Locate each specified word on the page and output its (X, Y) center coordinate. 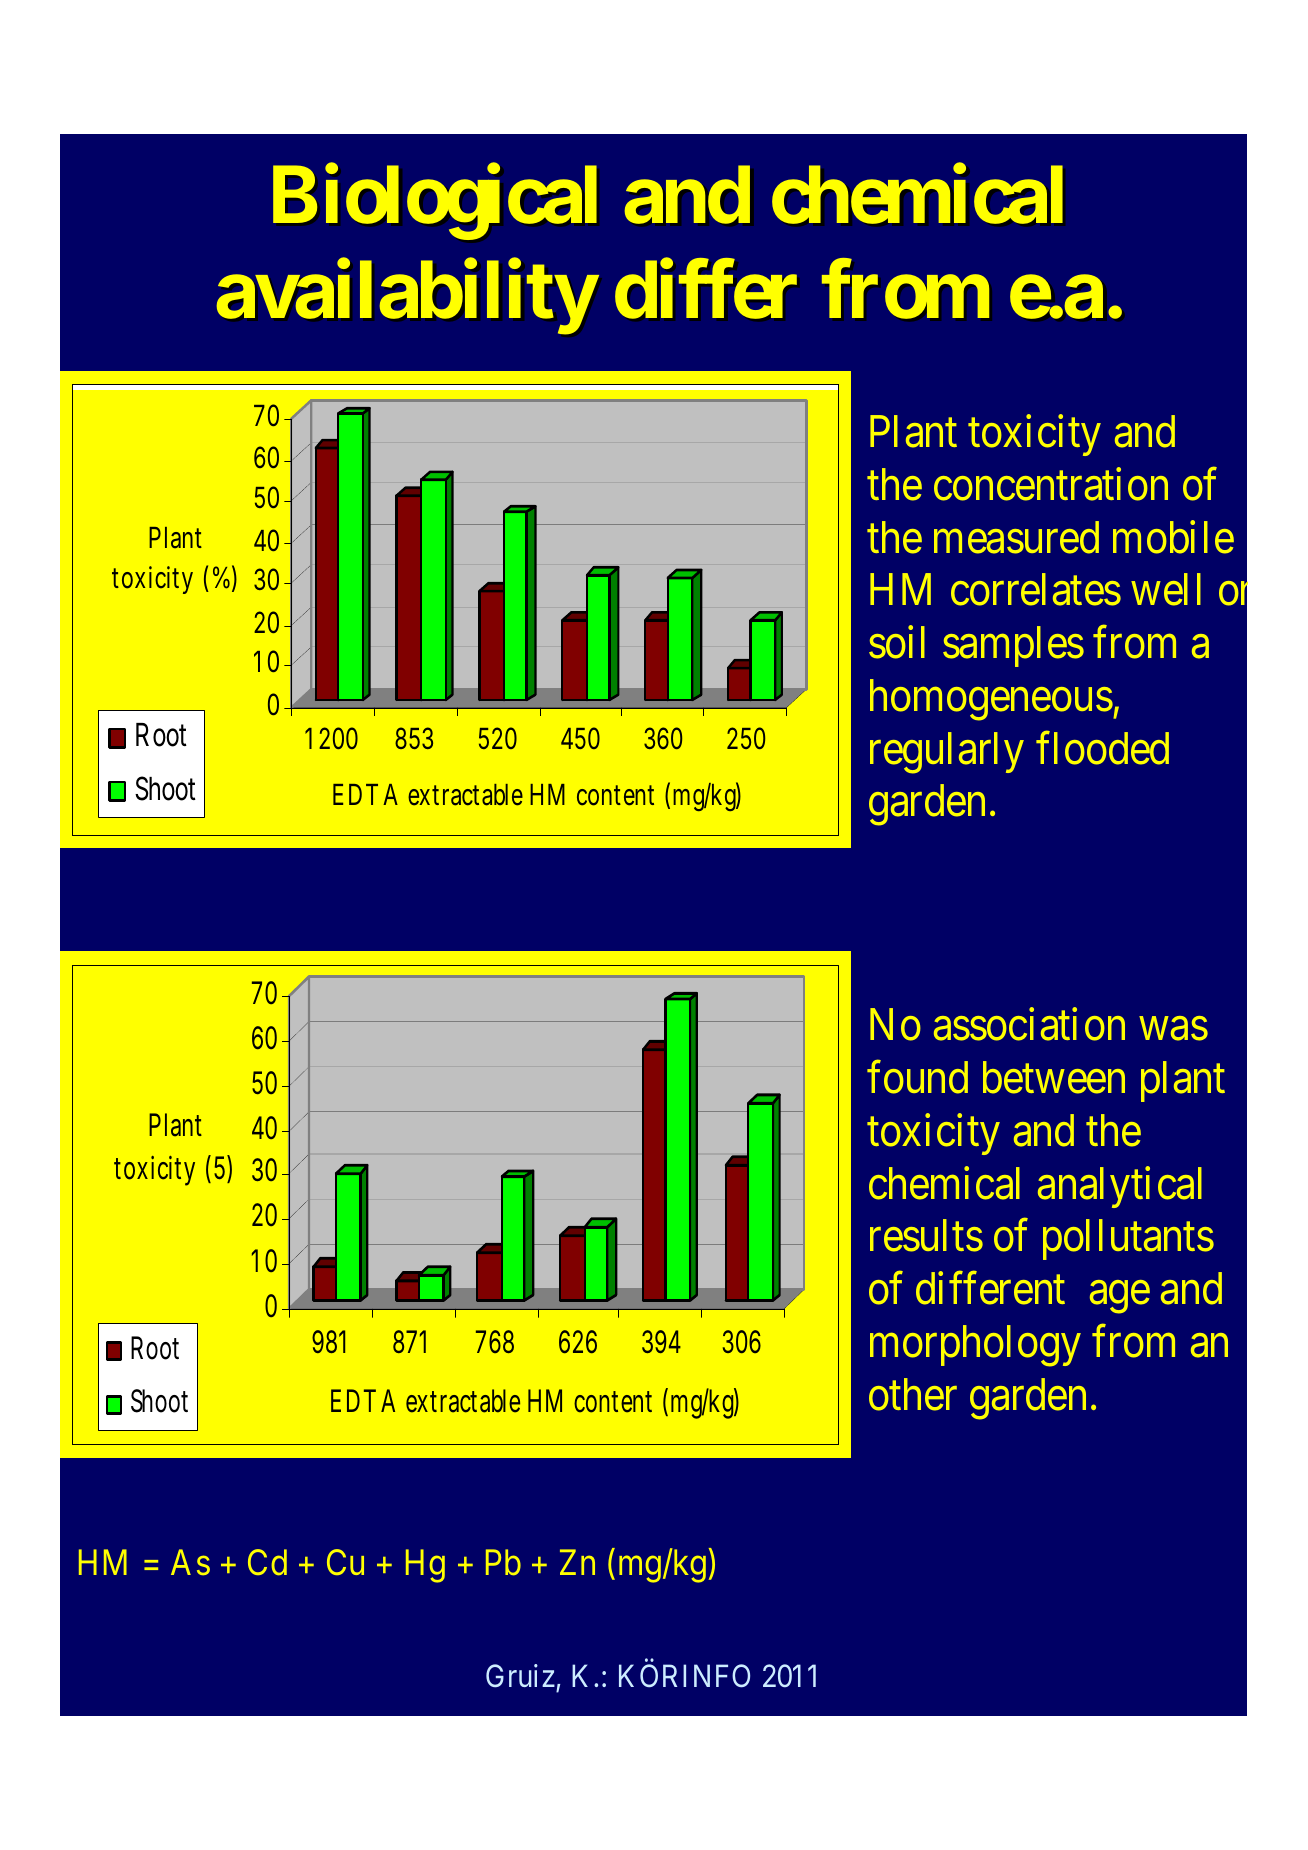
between (1054, 1077)
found (917, 1077)
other (913, 1394)
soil (897, 642)
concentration (1051, 484)
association (1029, 1024)
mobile (1173, 537)
